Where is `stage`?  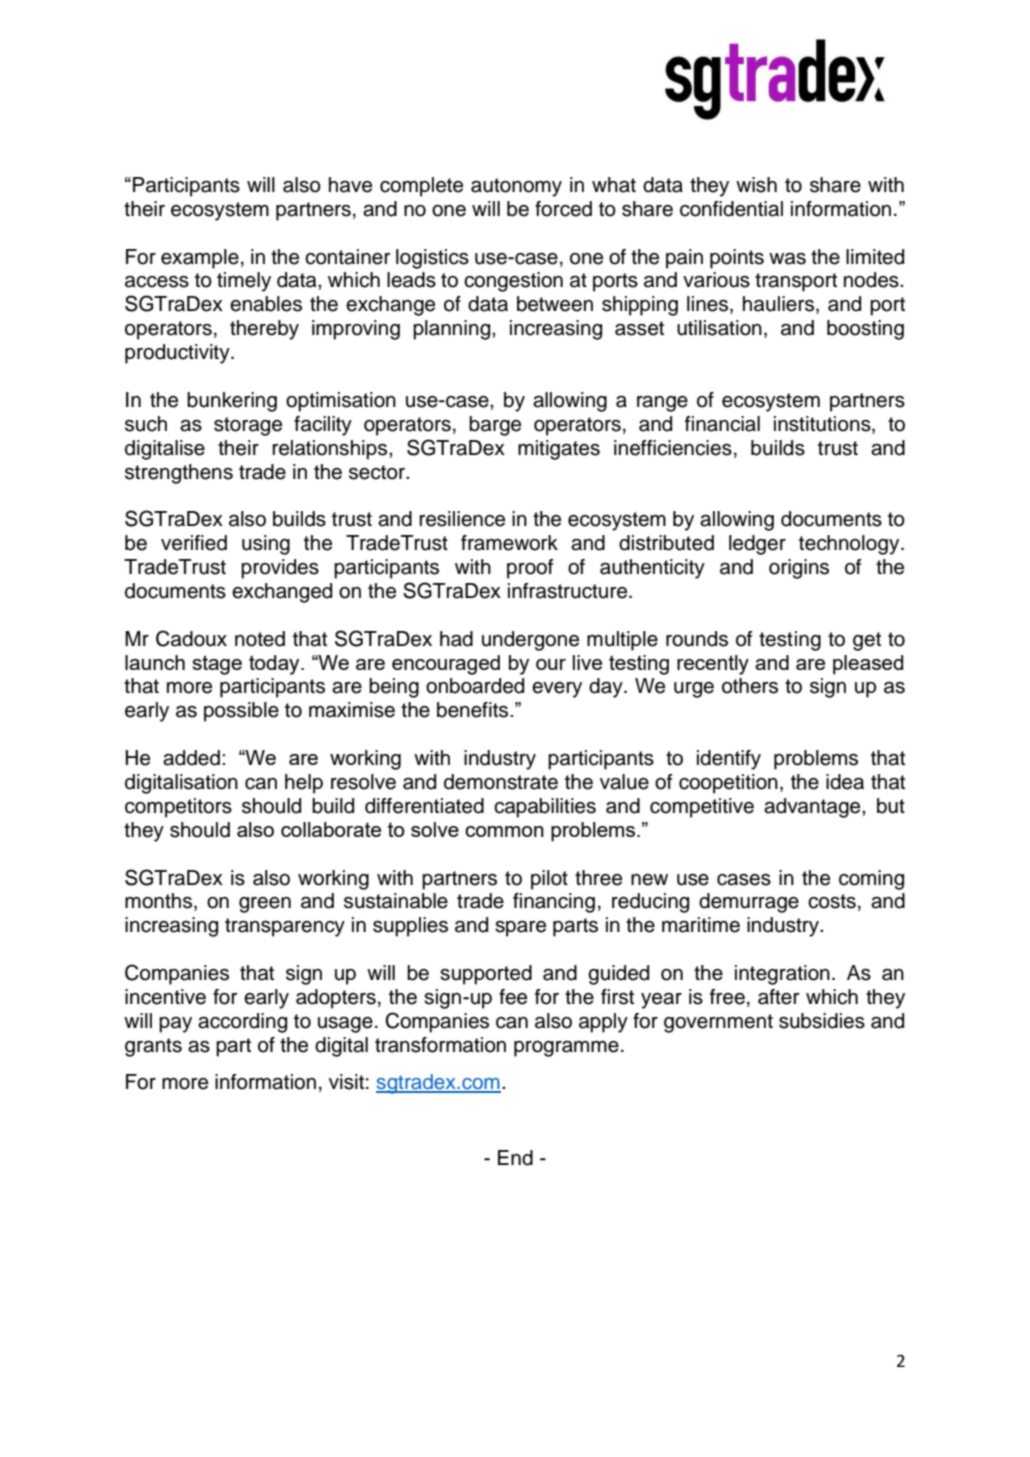
stage is located at coordinates (217, 665).
